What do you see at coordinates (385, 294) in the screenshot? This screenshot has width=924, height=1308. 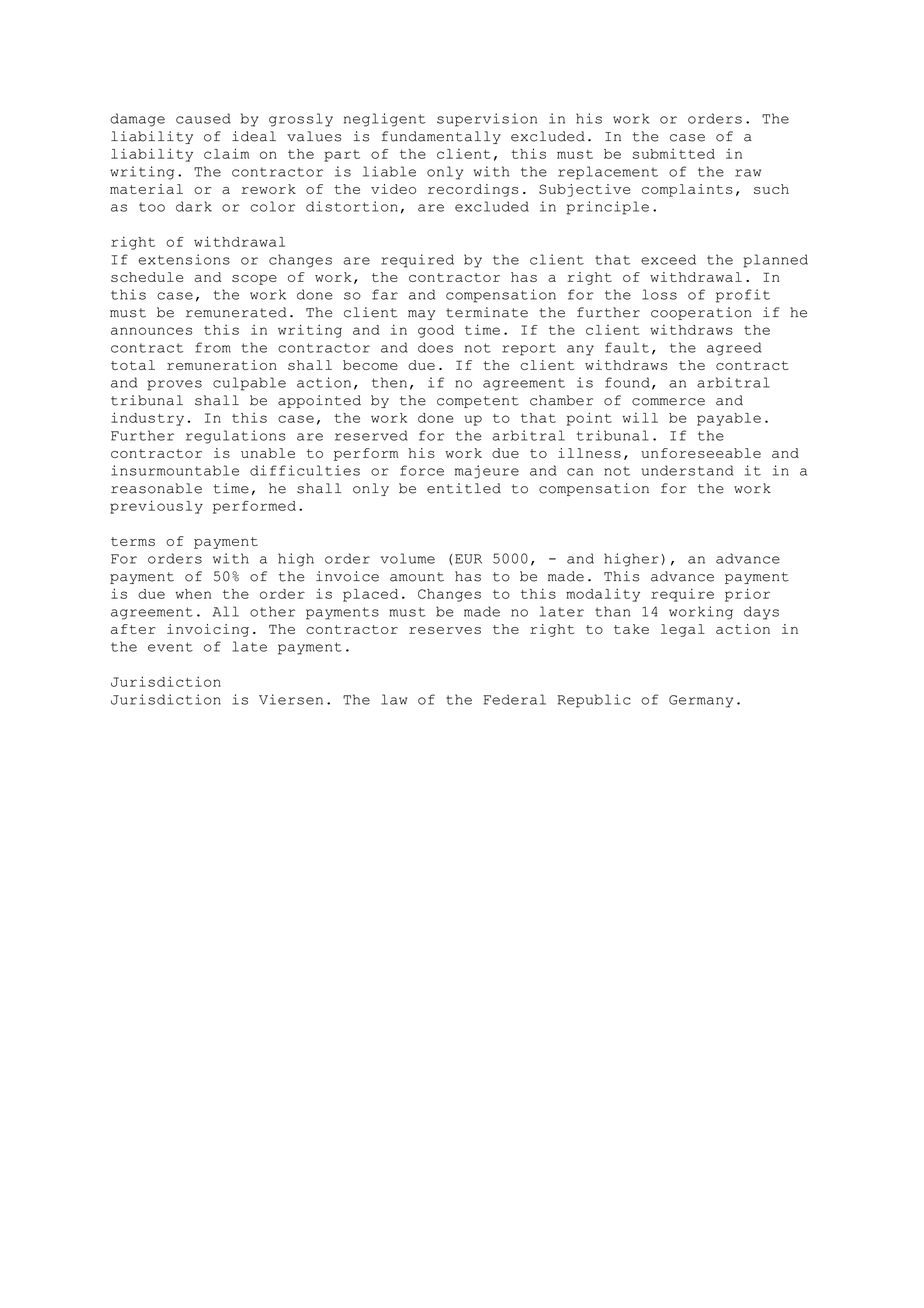 I see `far` at bounding box center [385, 294].
